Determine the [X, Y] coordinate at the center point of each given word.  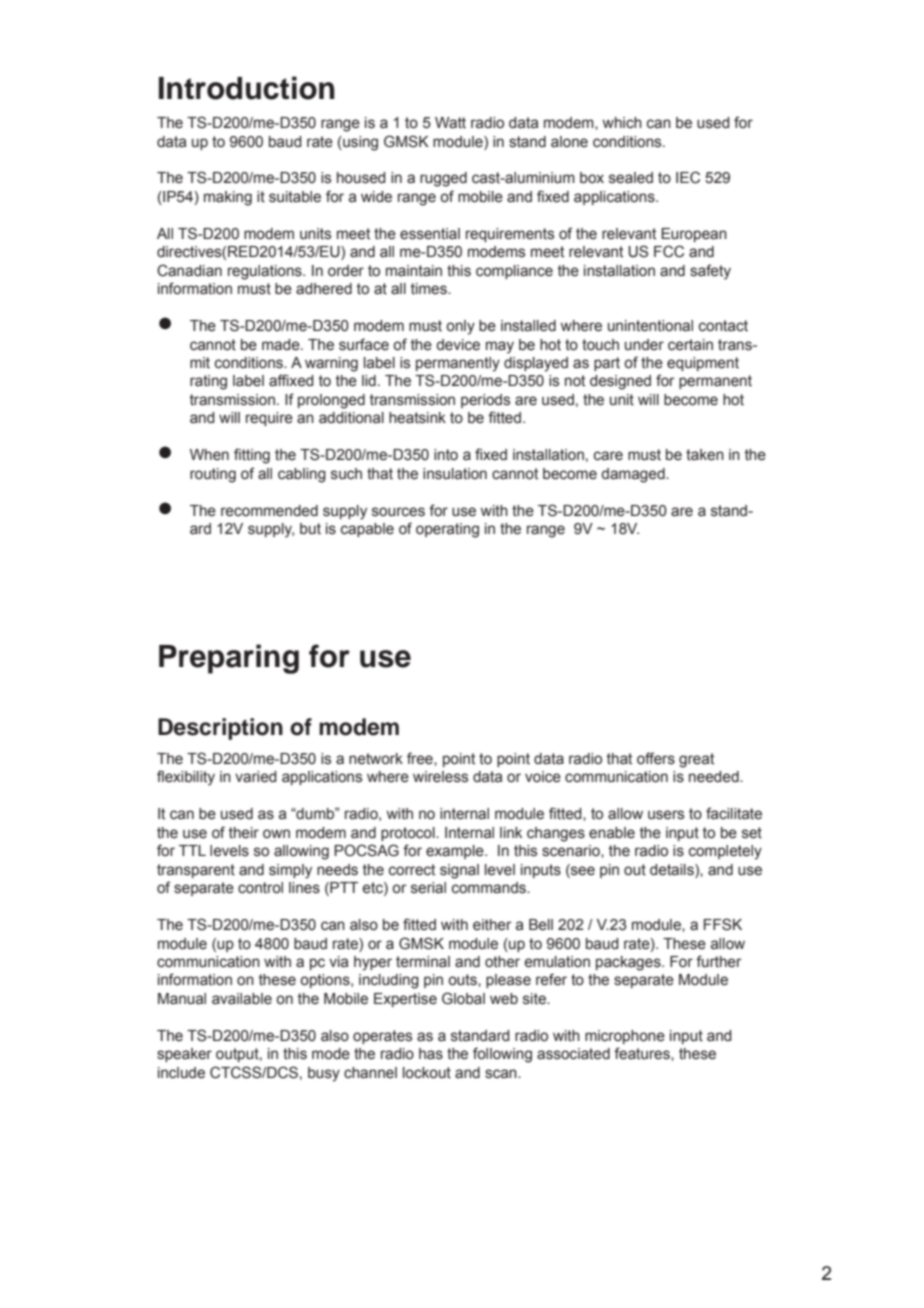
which [622, 123]
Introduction [247, 88]
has [431, 1054]
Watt [450, 123]
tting [256, 456]
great [696, 760]
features [643, 1053]
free [421, 758]
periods [485, 401]
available [242, 999]
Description [220, 729]
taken [705, 455]
